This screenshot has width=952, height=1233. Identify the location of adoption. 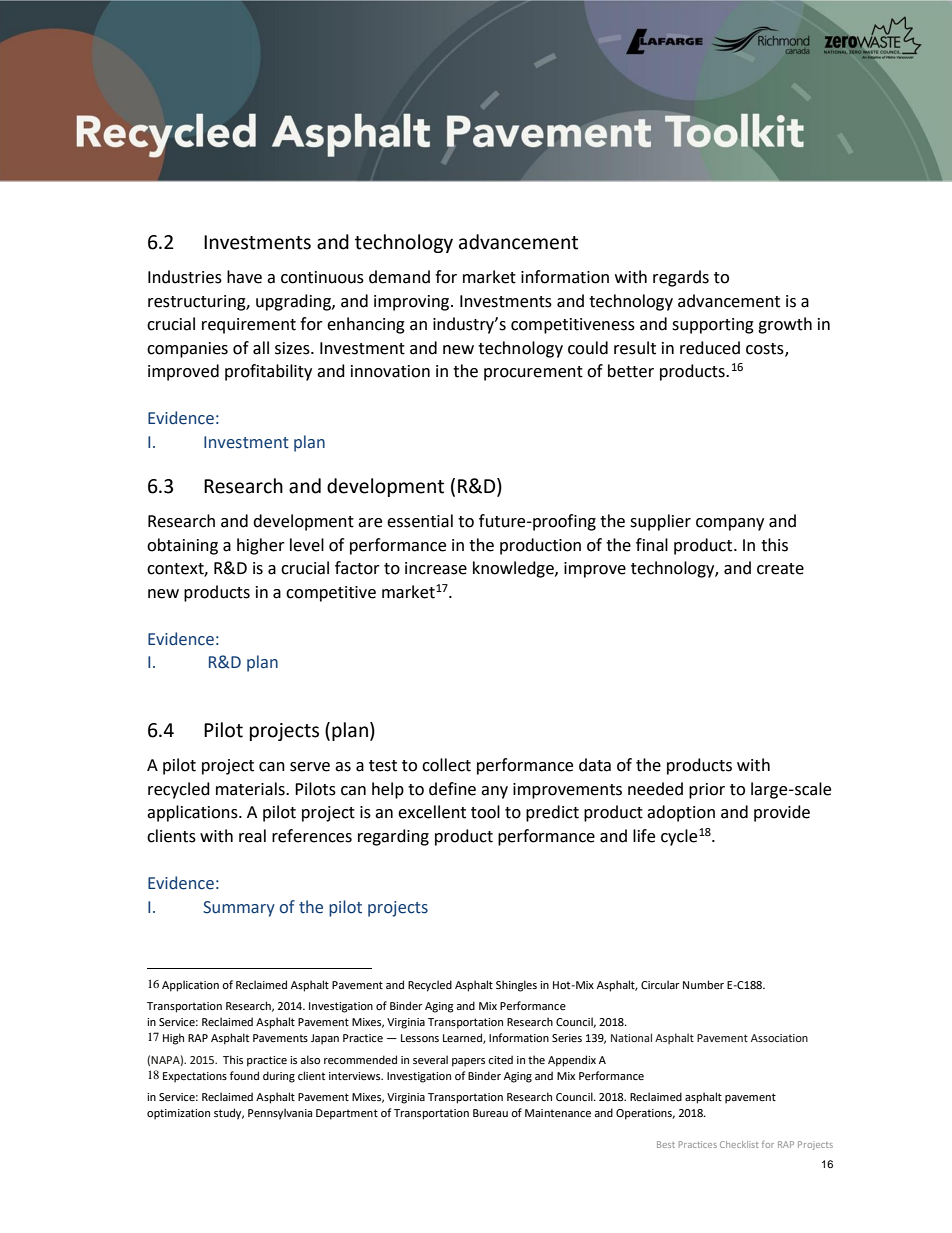
(681, 813).
